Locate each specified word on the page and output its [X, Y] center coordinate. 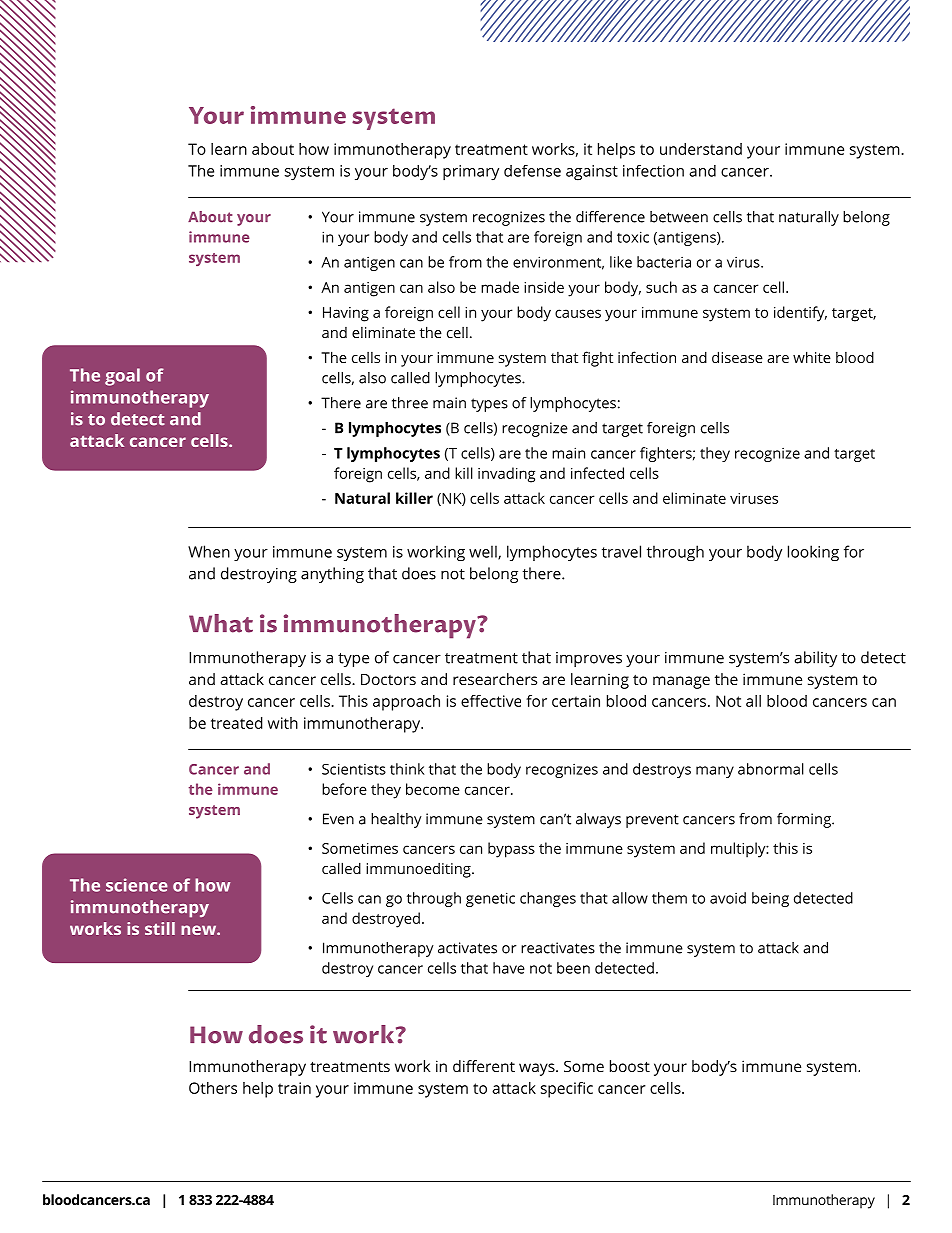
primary [471, 173]
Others [213, 1088]
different [484, 1066]
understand [701, 149]
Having [346, 314]
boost [630, 1066]
